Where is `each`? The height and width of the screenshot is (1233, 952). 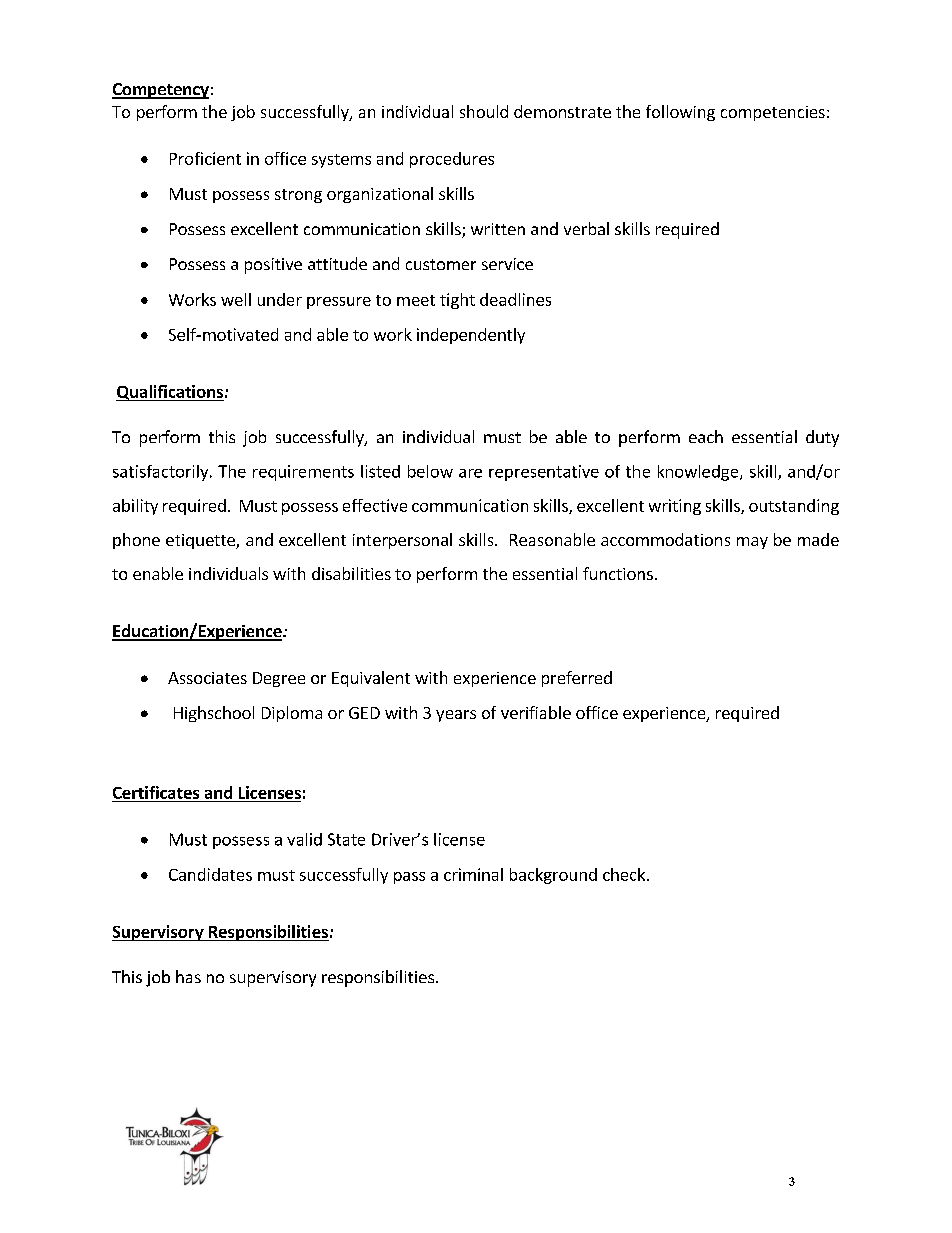 each is located at coordinates (706, 436).
